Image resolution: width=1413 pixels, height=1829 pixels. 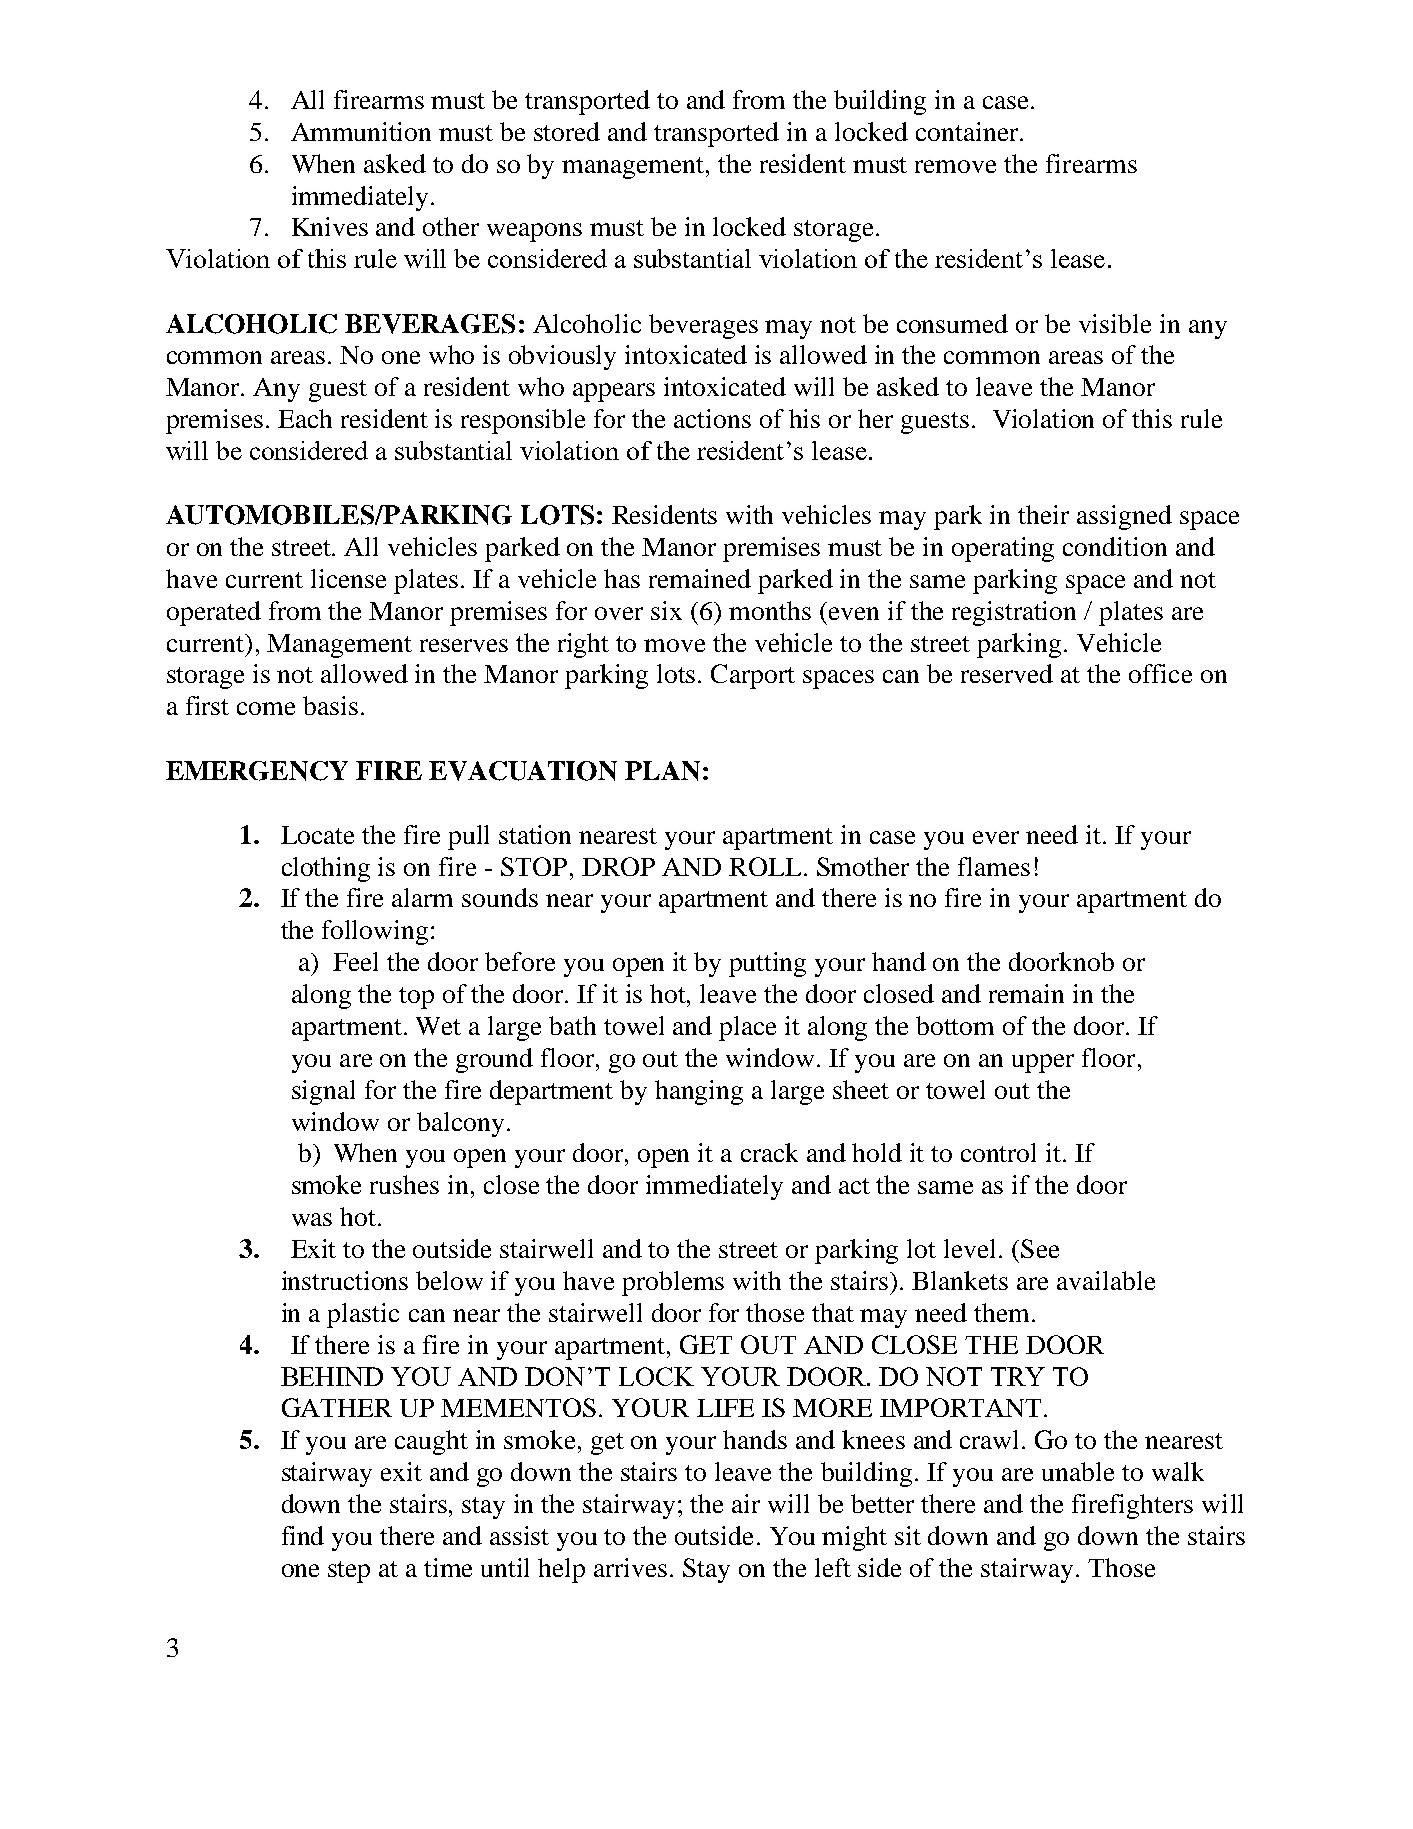 I want to click on ROLL, so click(x=765, y=866).
